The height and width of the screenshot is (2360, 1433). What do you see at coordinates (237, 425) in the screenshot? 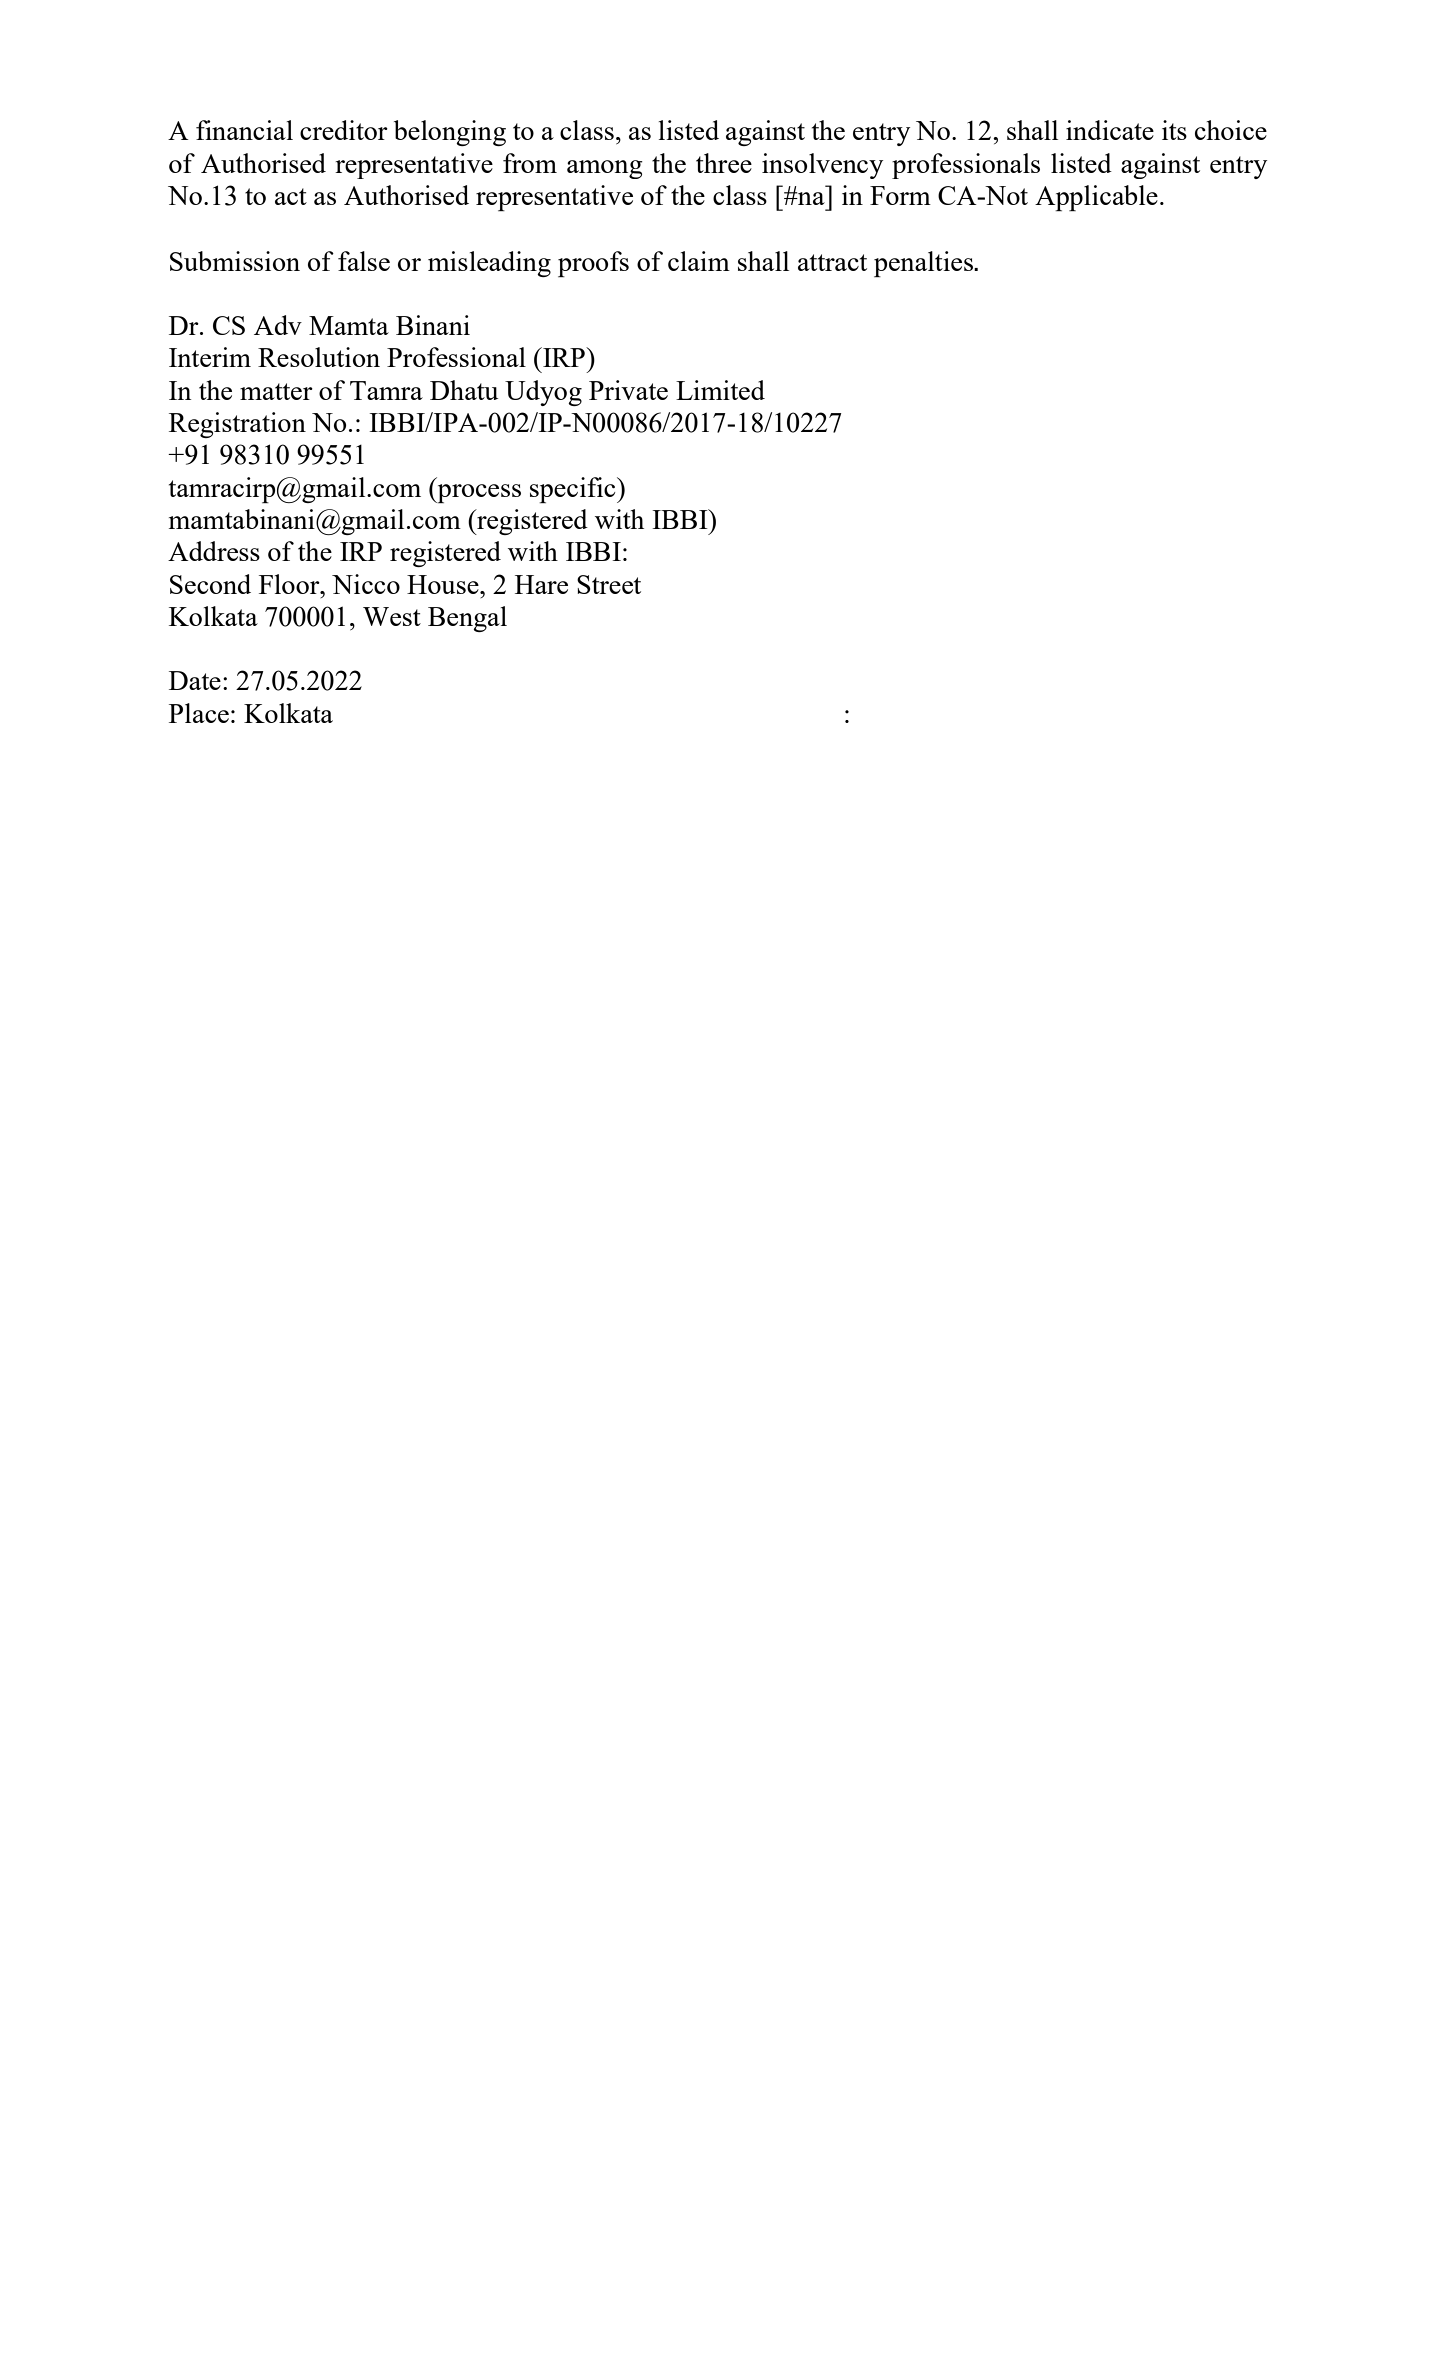
I see `Registration` at bounding box center [237, 425].
